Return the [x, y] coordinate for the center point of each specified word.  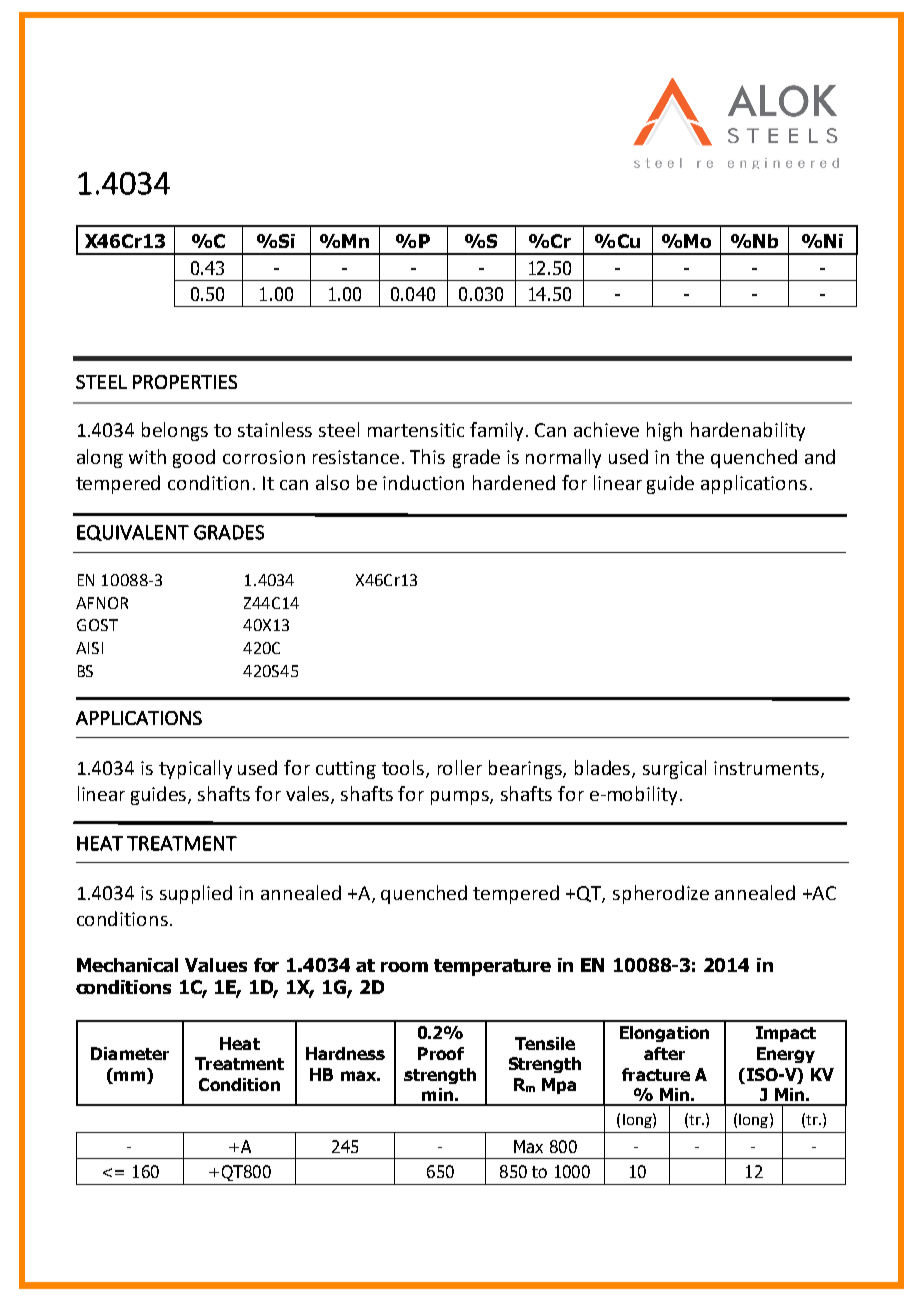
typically [195, 769]
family [498, 431]
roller [460, 767]
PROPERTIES [185, 382]
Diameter [130, 1053]
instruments [768, 769]
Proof [441, 1053]
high [664, 431]
